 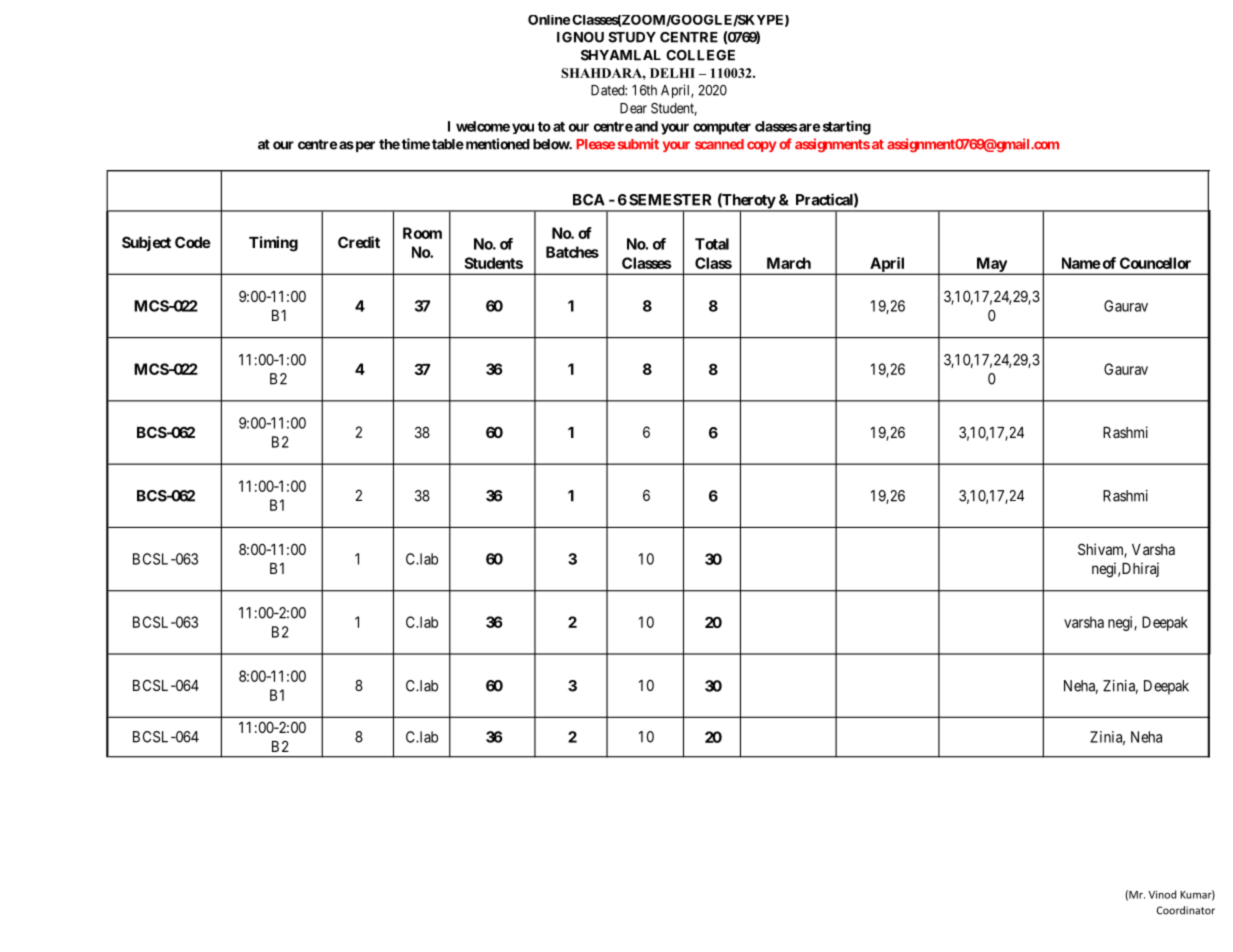 What do you see at coordinates (847, 127) in the screenshot?
I see `starting` at bounding box center [847, 127].
